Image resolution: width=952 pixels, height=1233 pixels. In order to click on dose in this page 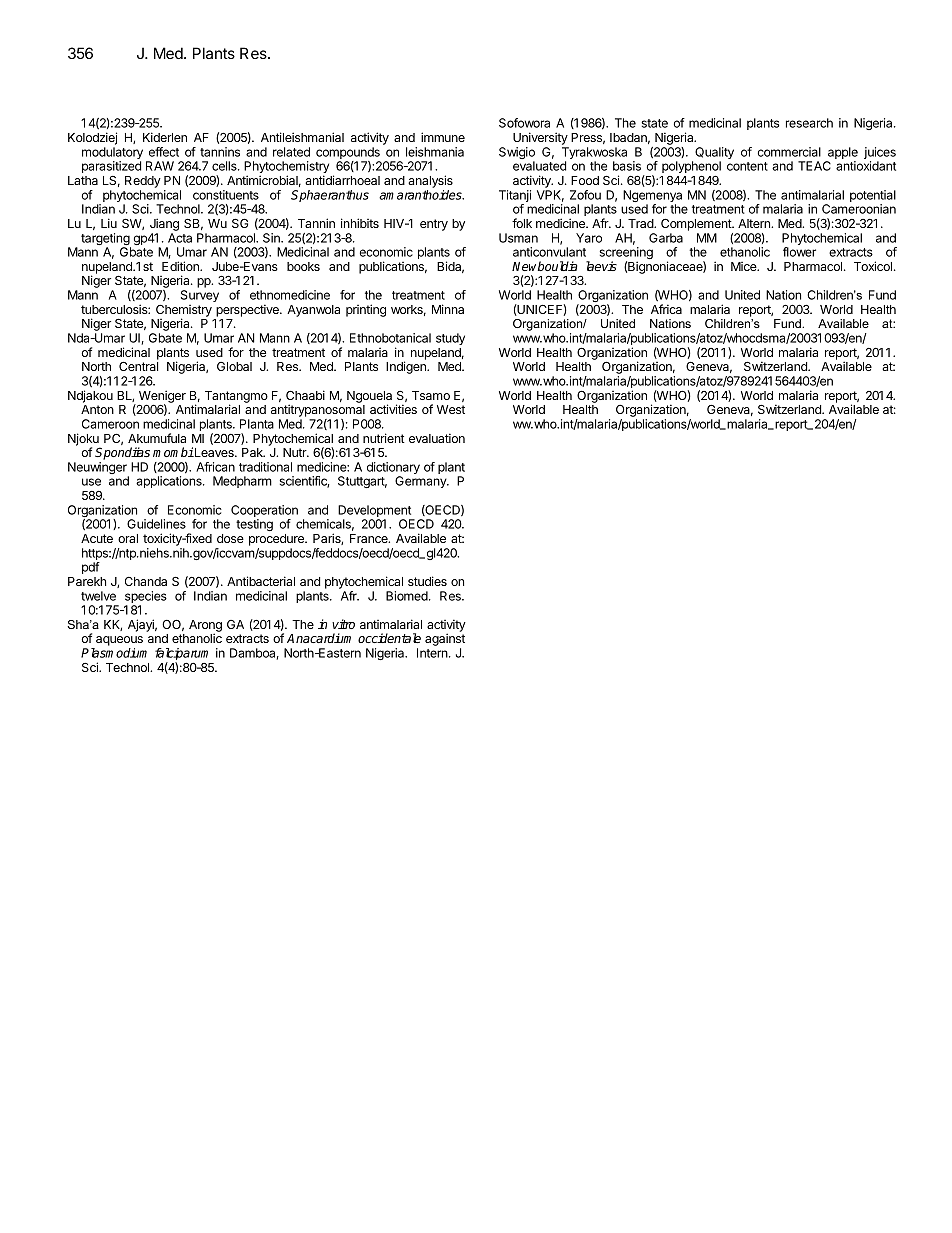, I will do `click(230, 538)`.
